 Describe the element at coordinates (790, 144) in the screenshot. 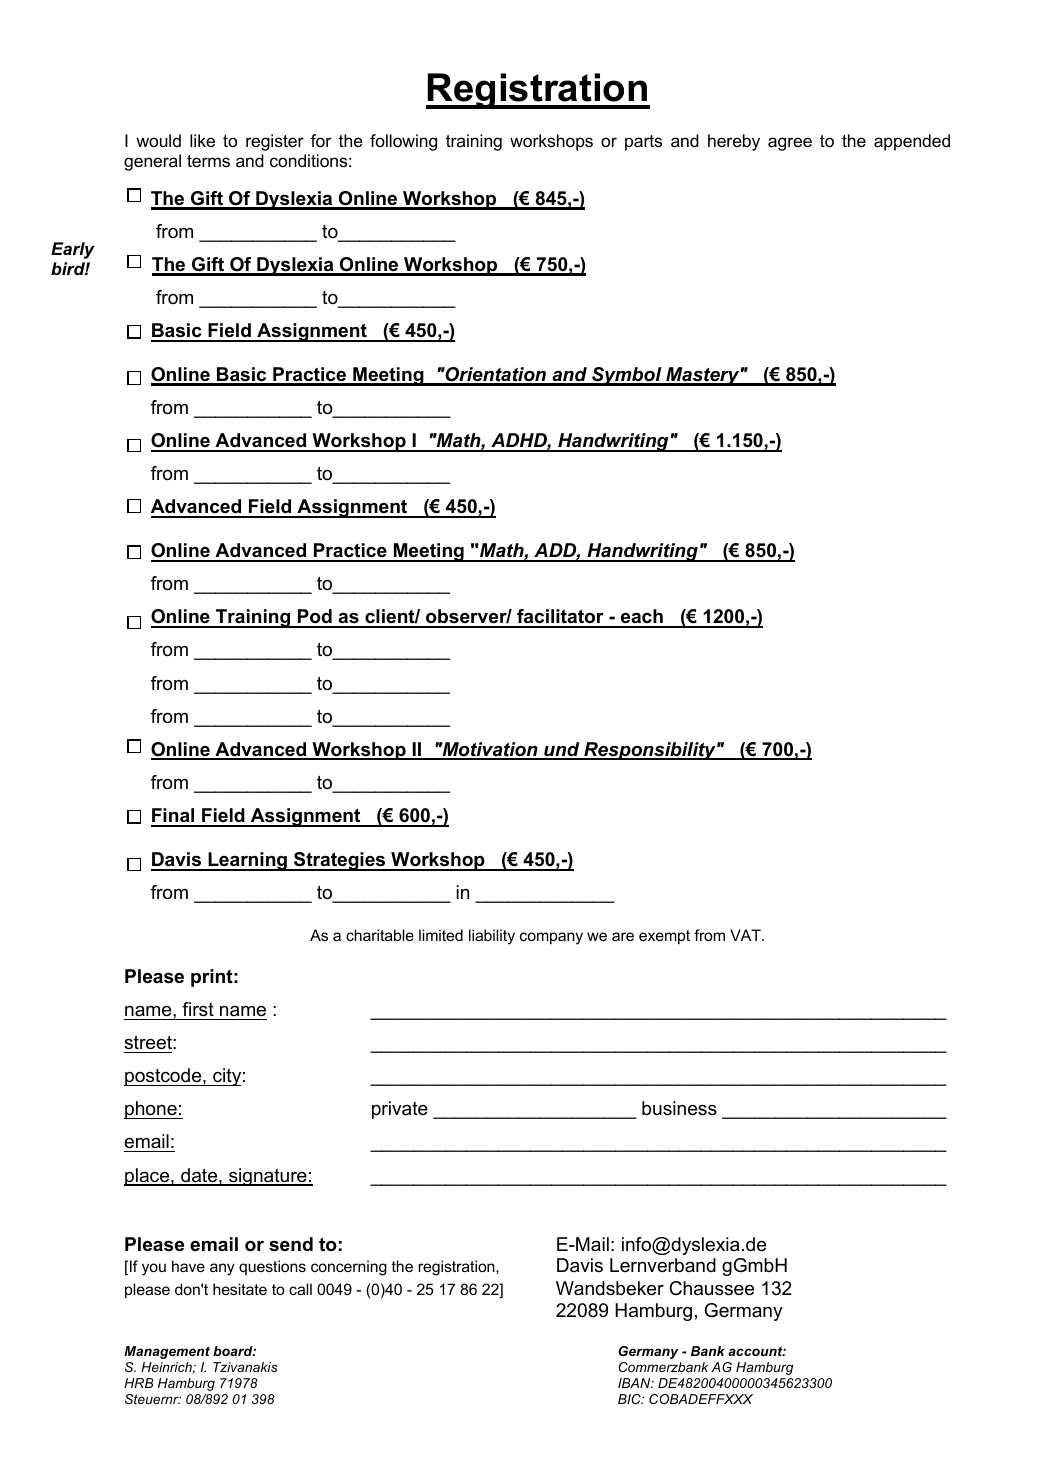

I see `agree` at that location.
